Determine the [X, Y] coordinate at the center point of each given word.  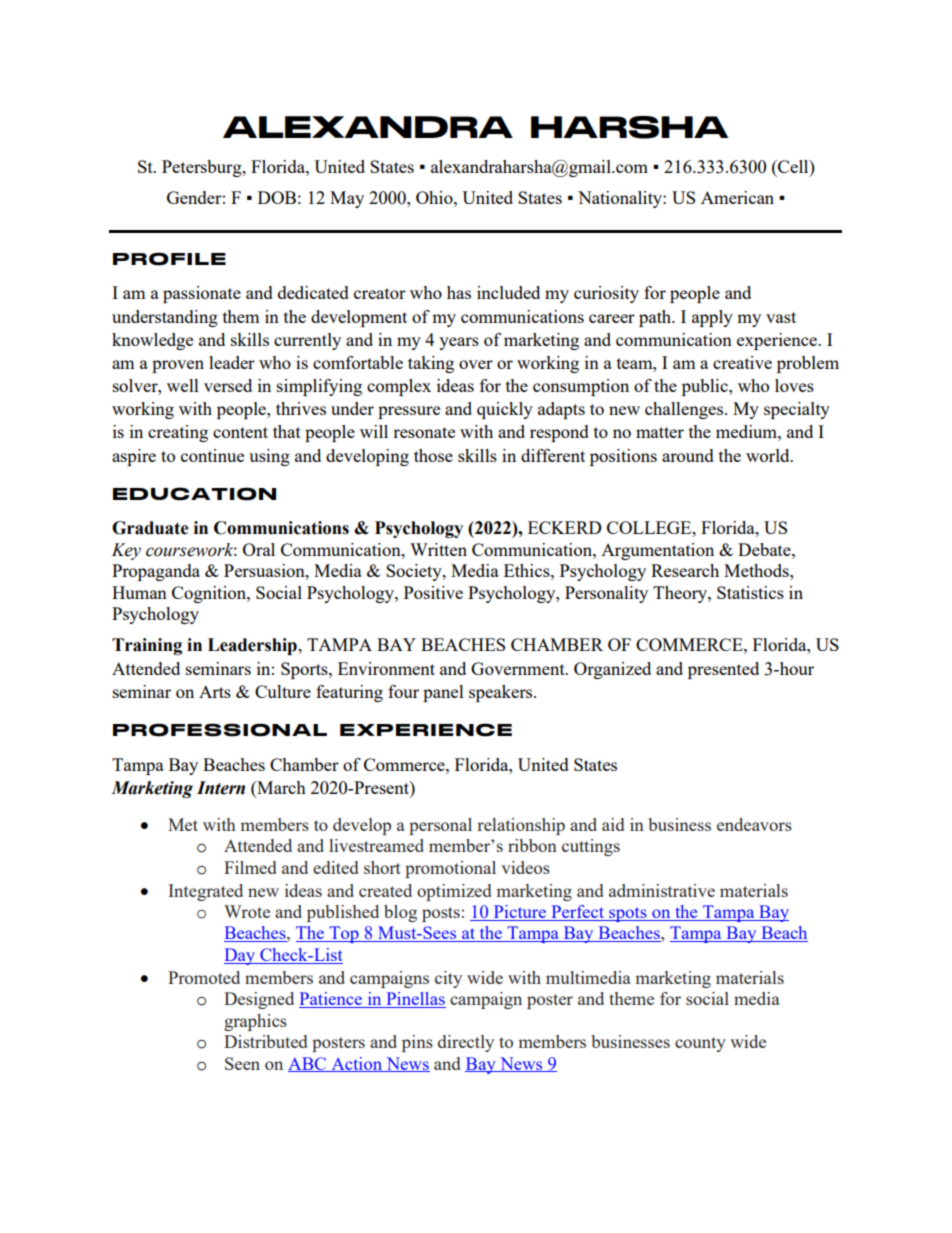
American [737, 197]
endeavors [754, 824]
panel [443, 693]
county [700, 1044]
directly [466, 1043]
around [688, 455]
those [433, 455]
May [347, 199]
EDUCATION [194, 494]
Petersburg [203, 168]
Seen [242, 1063]
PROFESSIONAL [220, 730]
